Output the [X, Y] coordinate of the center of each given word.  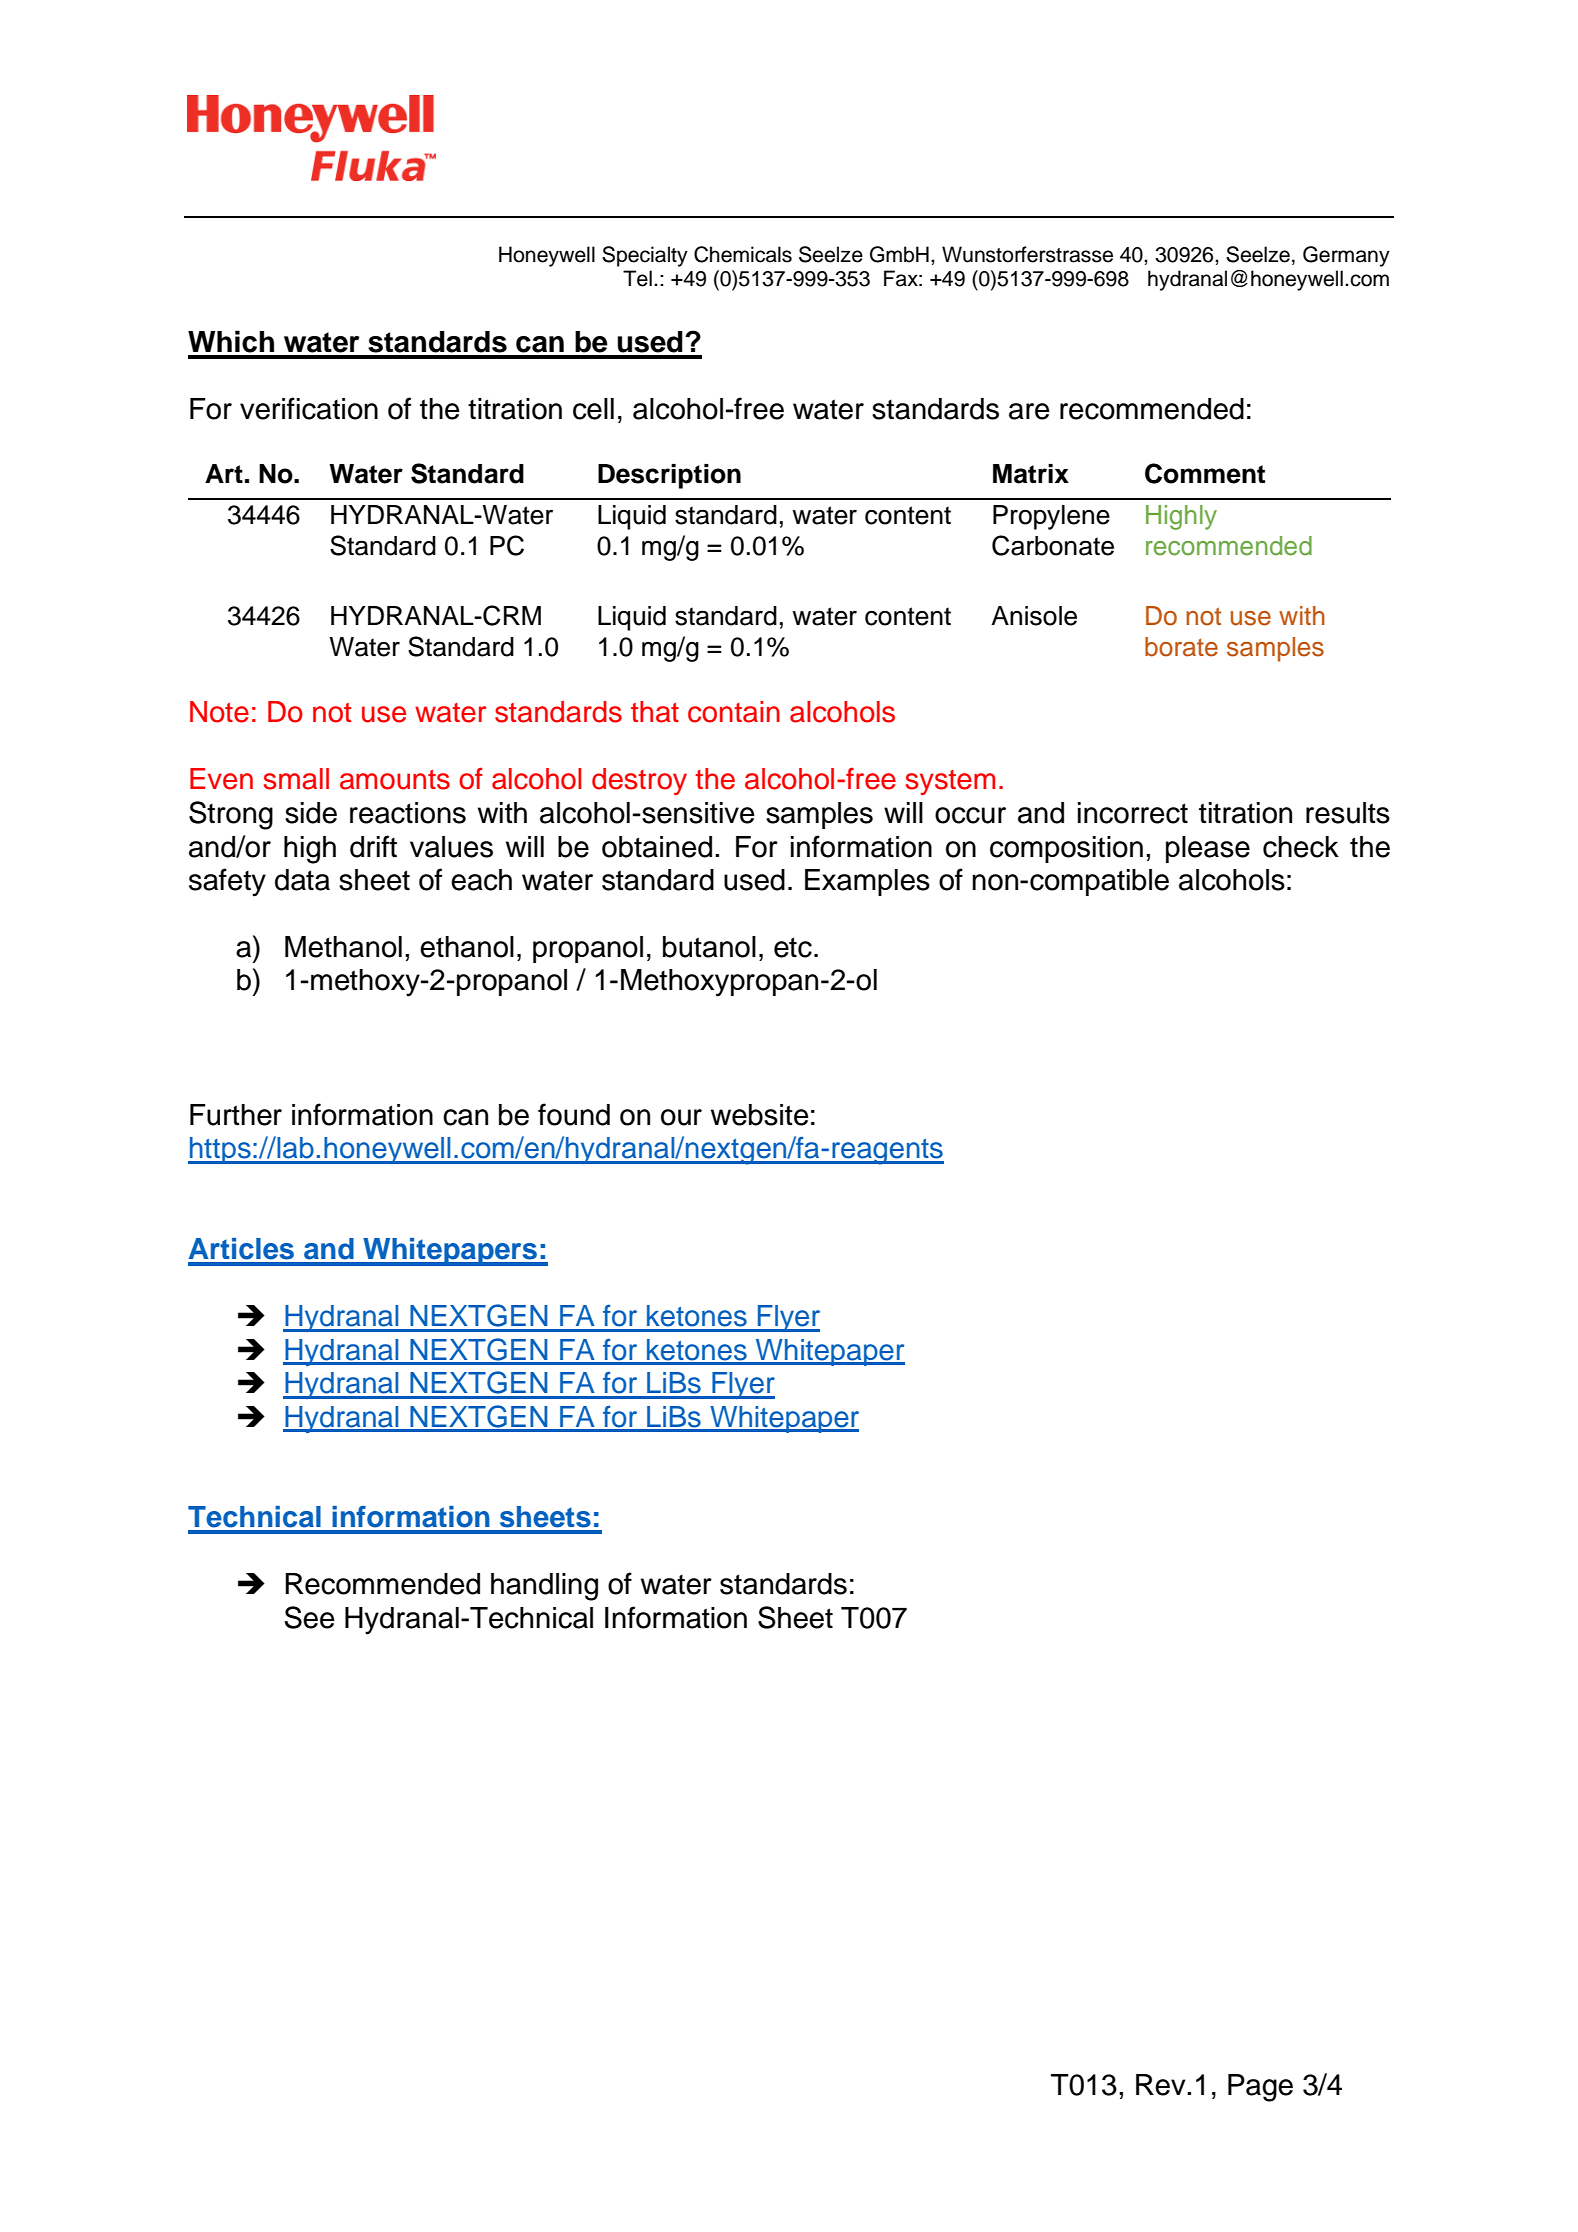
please [1208, 849]
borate [1181, 647]
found [574, 1114]
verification [309, 408]
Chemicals [743, 254]
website [760, 1115]
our [681, 1117]
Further [236, 1115]
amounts [395, 780]
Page [1260, 2088]
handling [544, 1587]
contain [734, 712]
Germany [1346, 256]
